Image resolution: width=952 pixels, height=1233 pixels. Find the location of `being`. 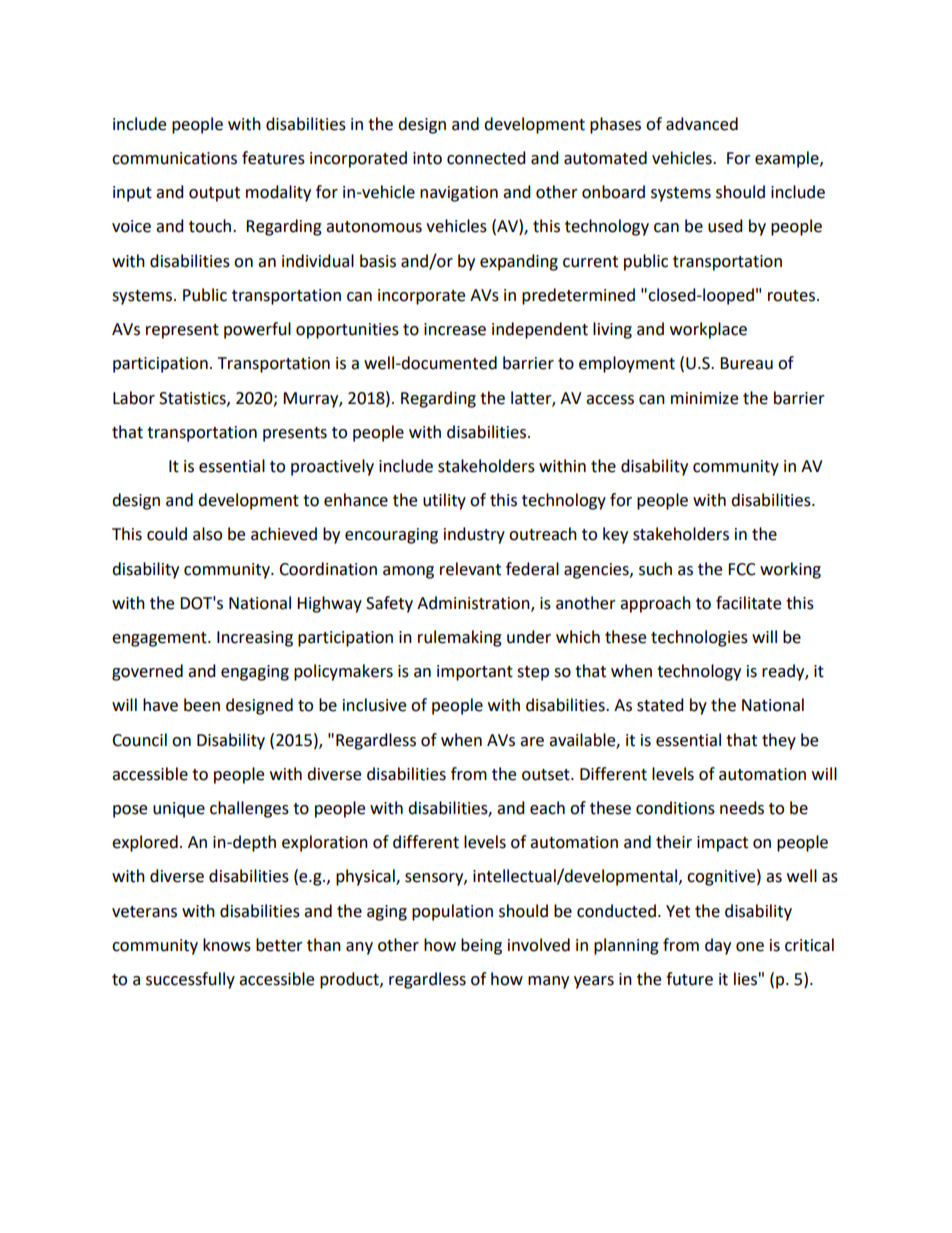

being is located at coordinates (481, 946).
